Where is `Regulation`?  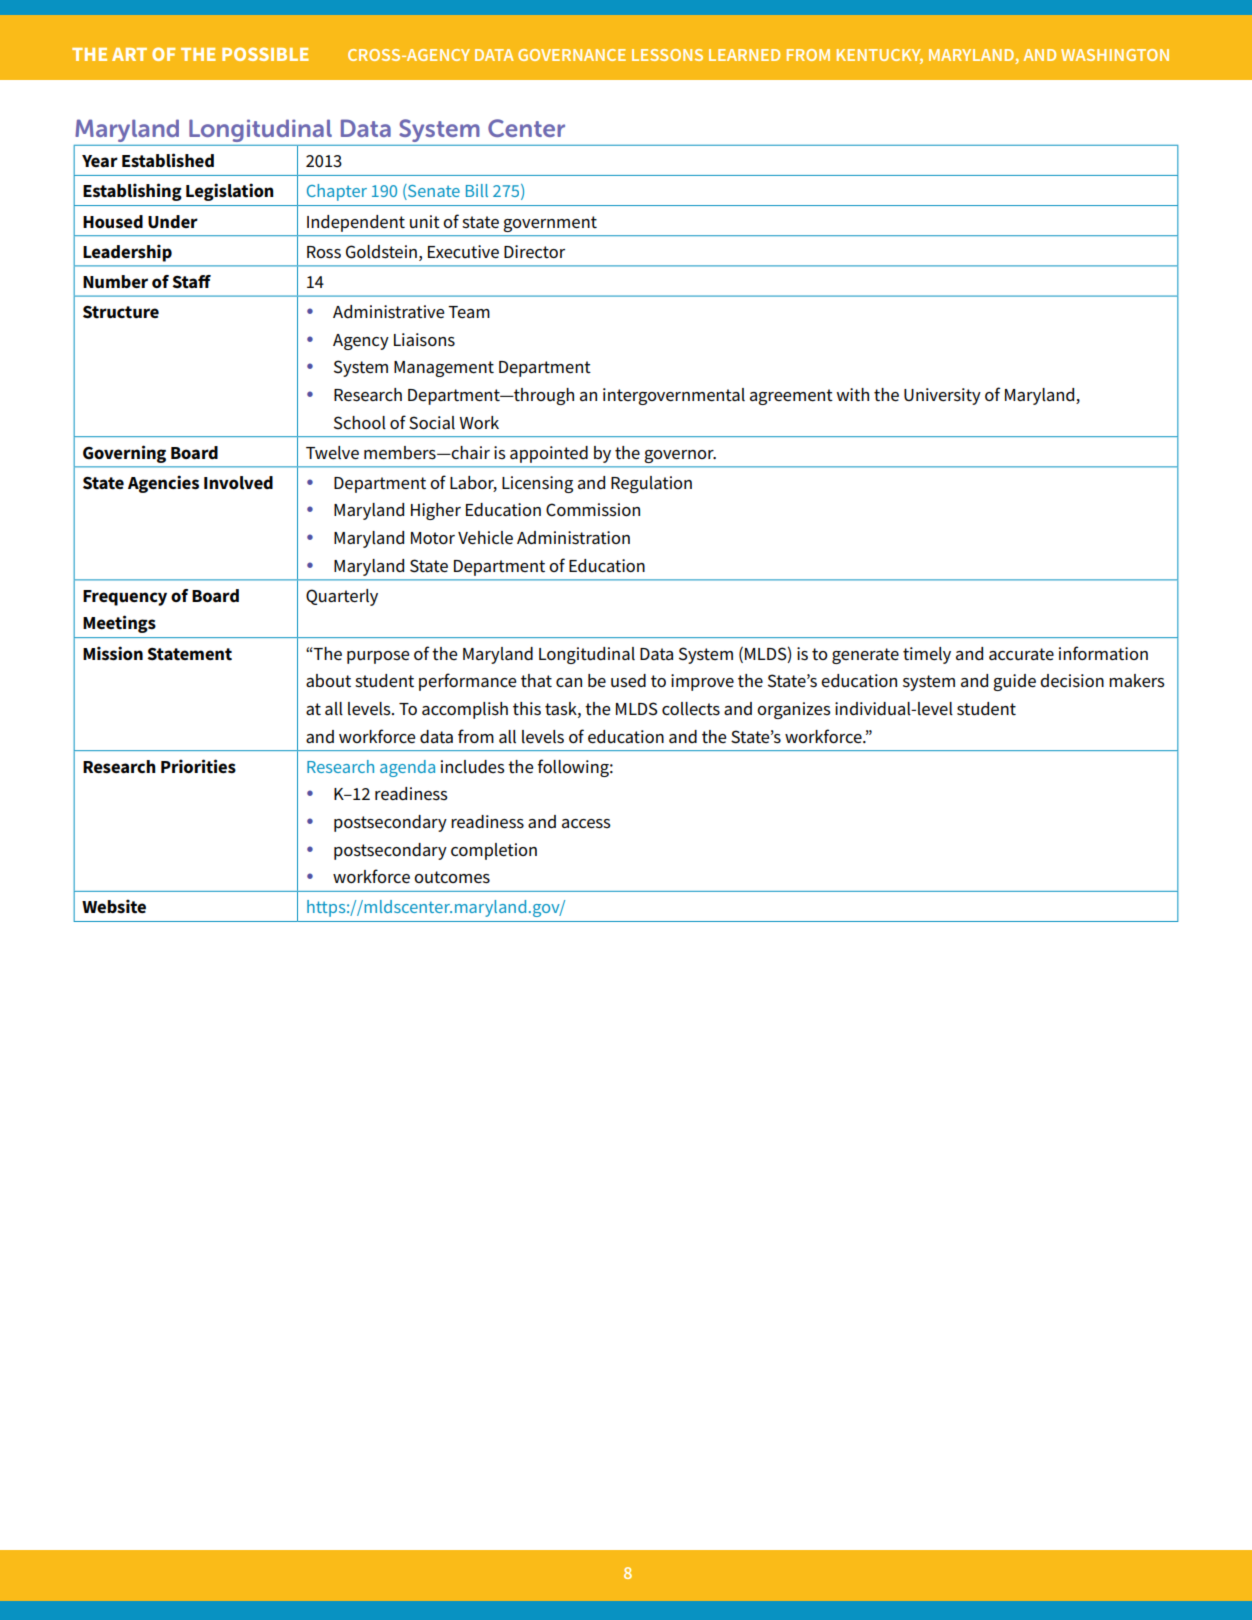 Regulation is located at coordinates (651, 484).
